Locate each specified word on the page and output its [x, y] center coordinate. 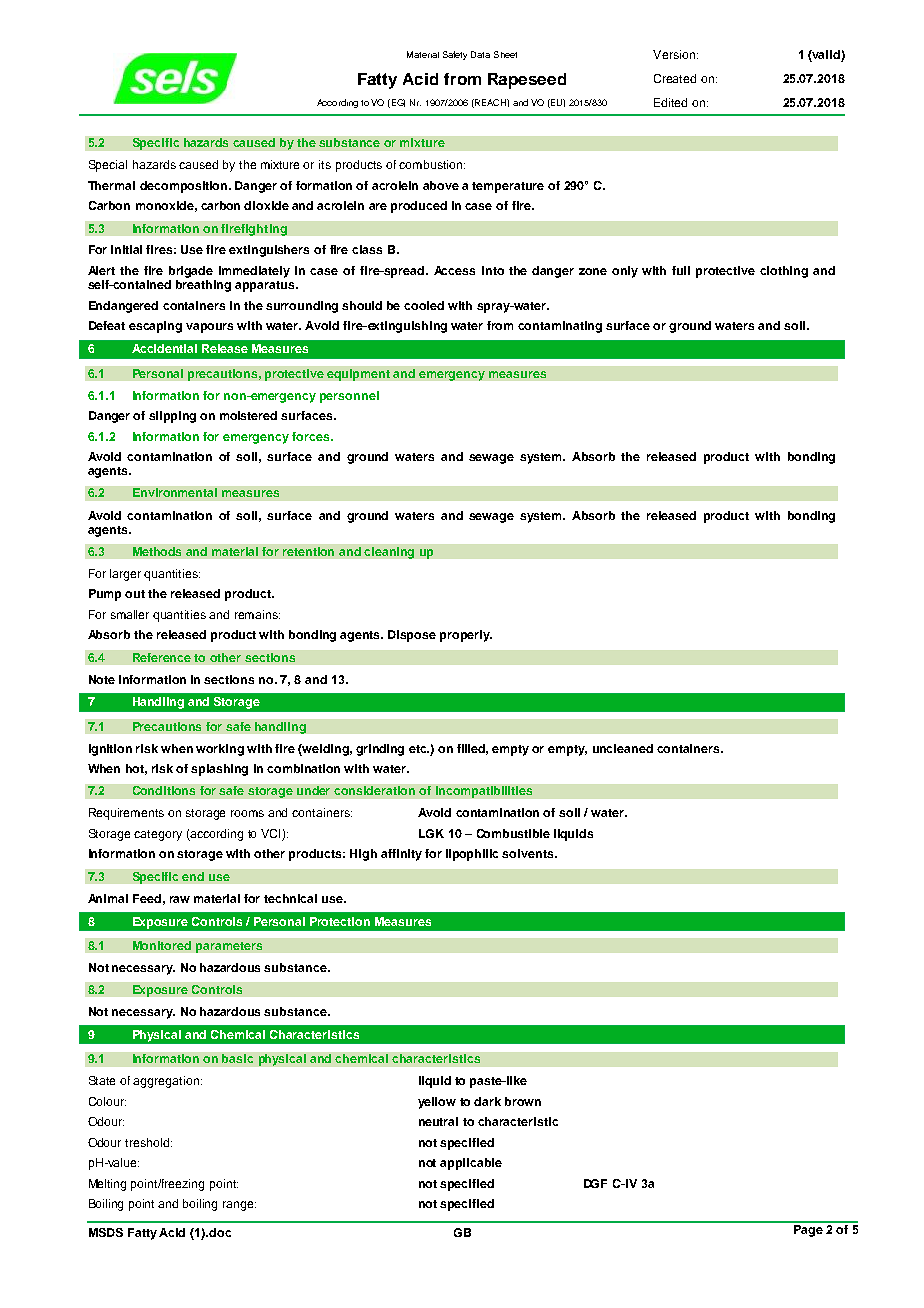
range [239, 1206]
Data [480, 54]
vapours [209, 328]
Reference [162, 657]
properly [466, 636]
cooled [424, 305]
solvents [529, 853]
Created [675, 78]
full [681, 270]
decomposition [185, 187]
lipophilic [472, 855]
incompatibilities [484, 792]
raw [180, 899]
